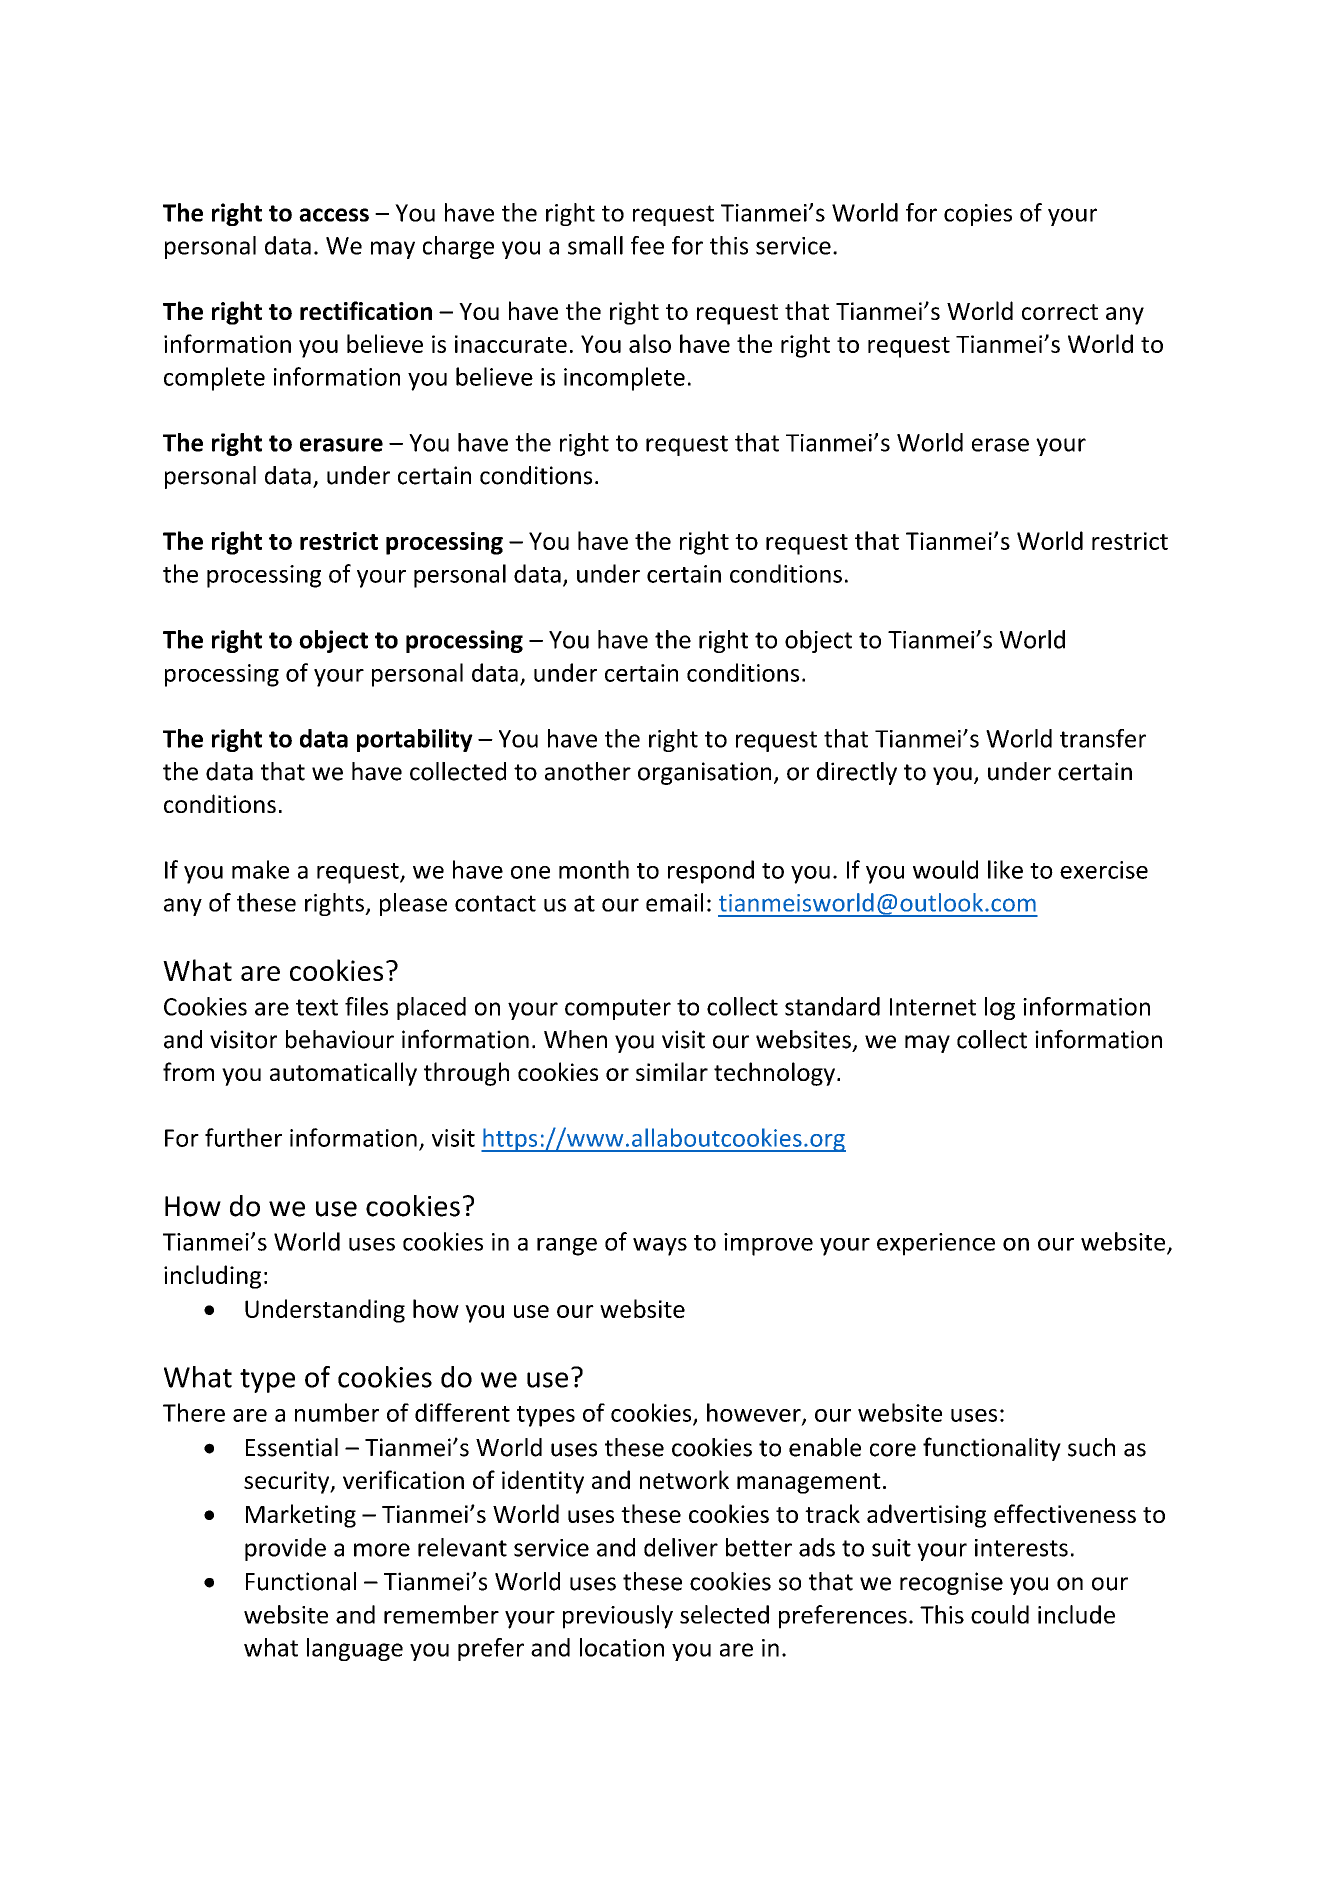 The height and width of the document is (1888, 1335). What do you see at coordinates (285, 1549) in the document?
I see `provide` at bounding box center [285, 1549].
